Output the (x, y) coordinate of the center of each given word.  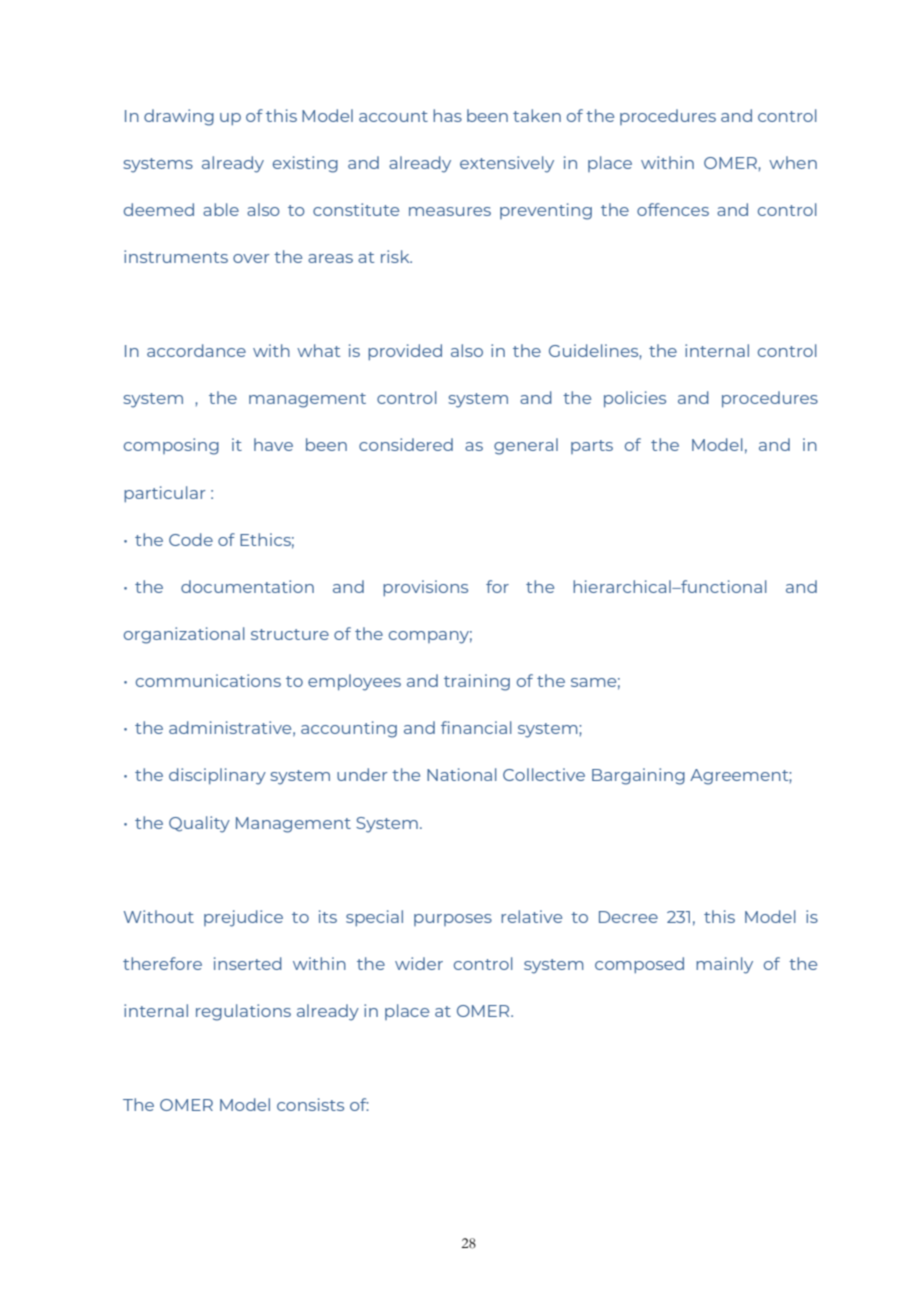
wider (419, 963)
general (526, 446)
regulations (243, 1012)
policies (635, 399)
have (273, 444)
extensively (507, 164)
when (793, 162)
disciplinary (217, 776)
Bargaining (638, 776)
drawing (179, 117)
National (462, 774)
